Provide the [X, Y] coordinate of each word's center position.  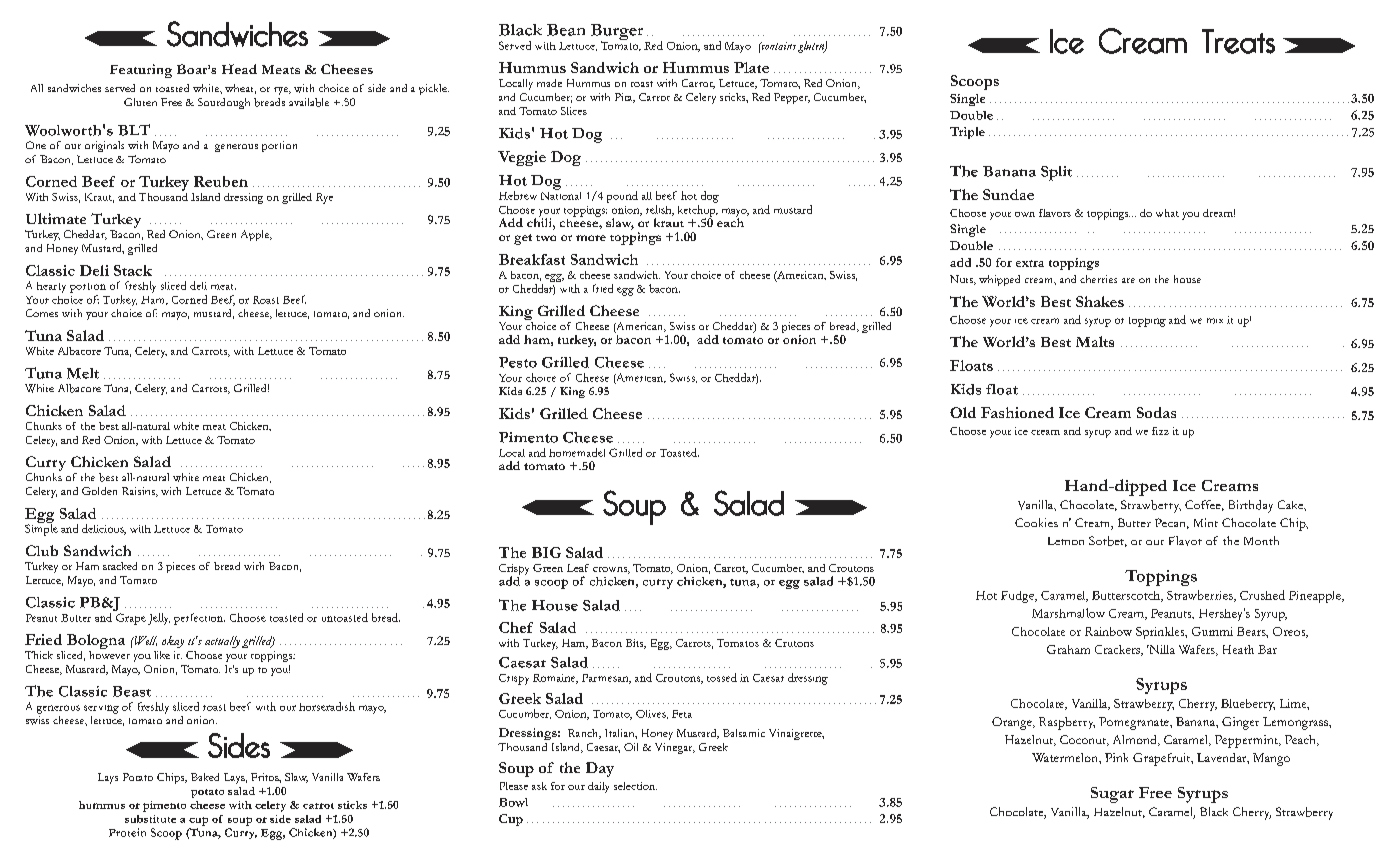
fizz [1160, 431]
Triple [967, 133]
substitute [150, 819]
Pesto [518, 362]
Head [239, 69]
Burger [618, 33]
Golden [99, 491]
